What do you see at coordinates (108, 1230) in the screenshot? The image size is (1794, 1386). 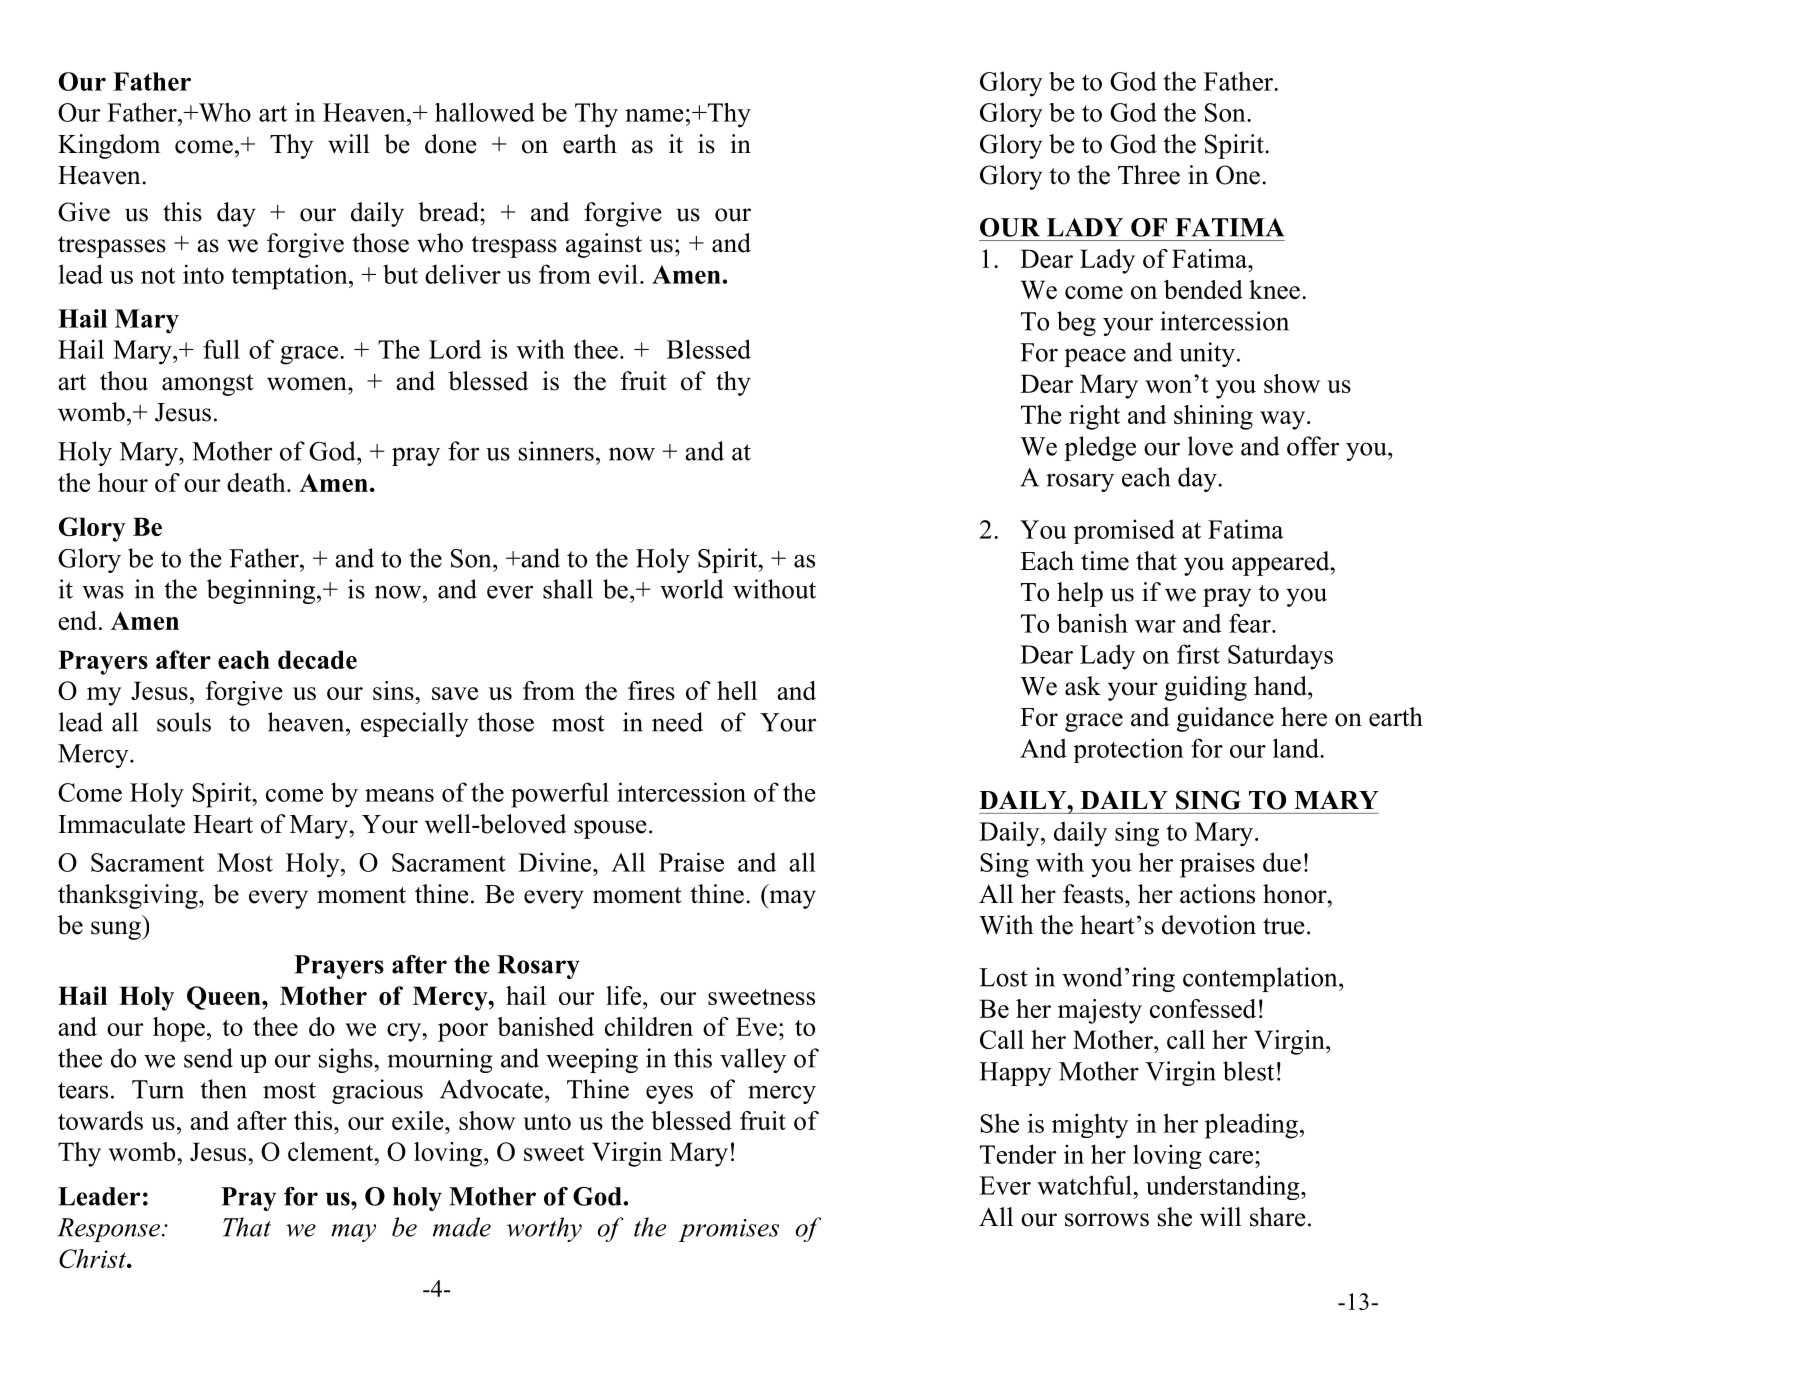 I see `Response` at bounding box center [108, 1230].
